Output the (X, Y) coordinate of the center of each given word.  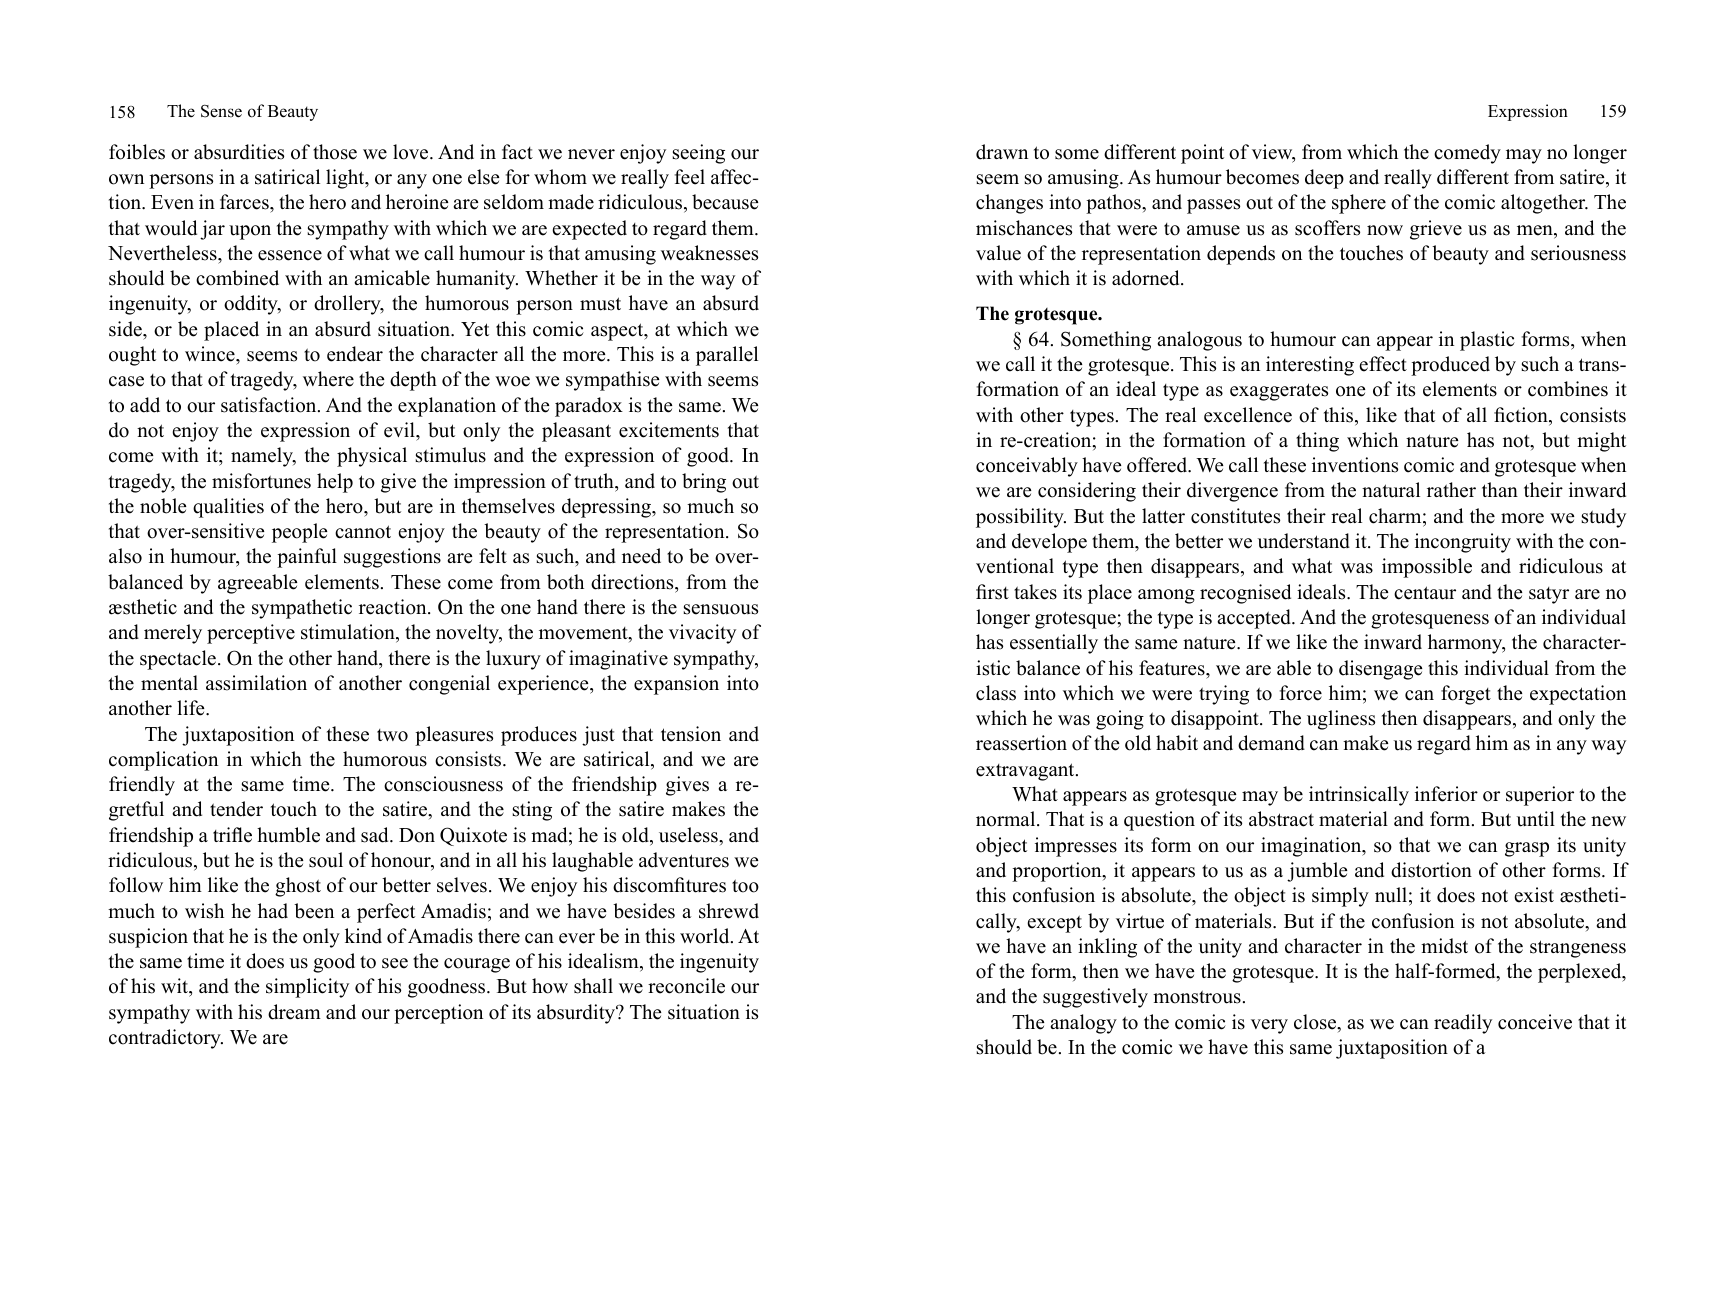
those (335, 152)
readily (1463, 1024)
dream (294, 1012)
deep (1324, 179)
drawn (1002, 152)
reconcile (686, 986)
